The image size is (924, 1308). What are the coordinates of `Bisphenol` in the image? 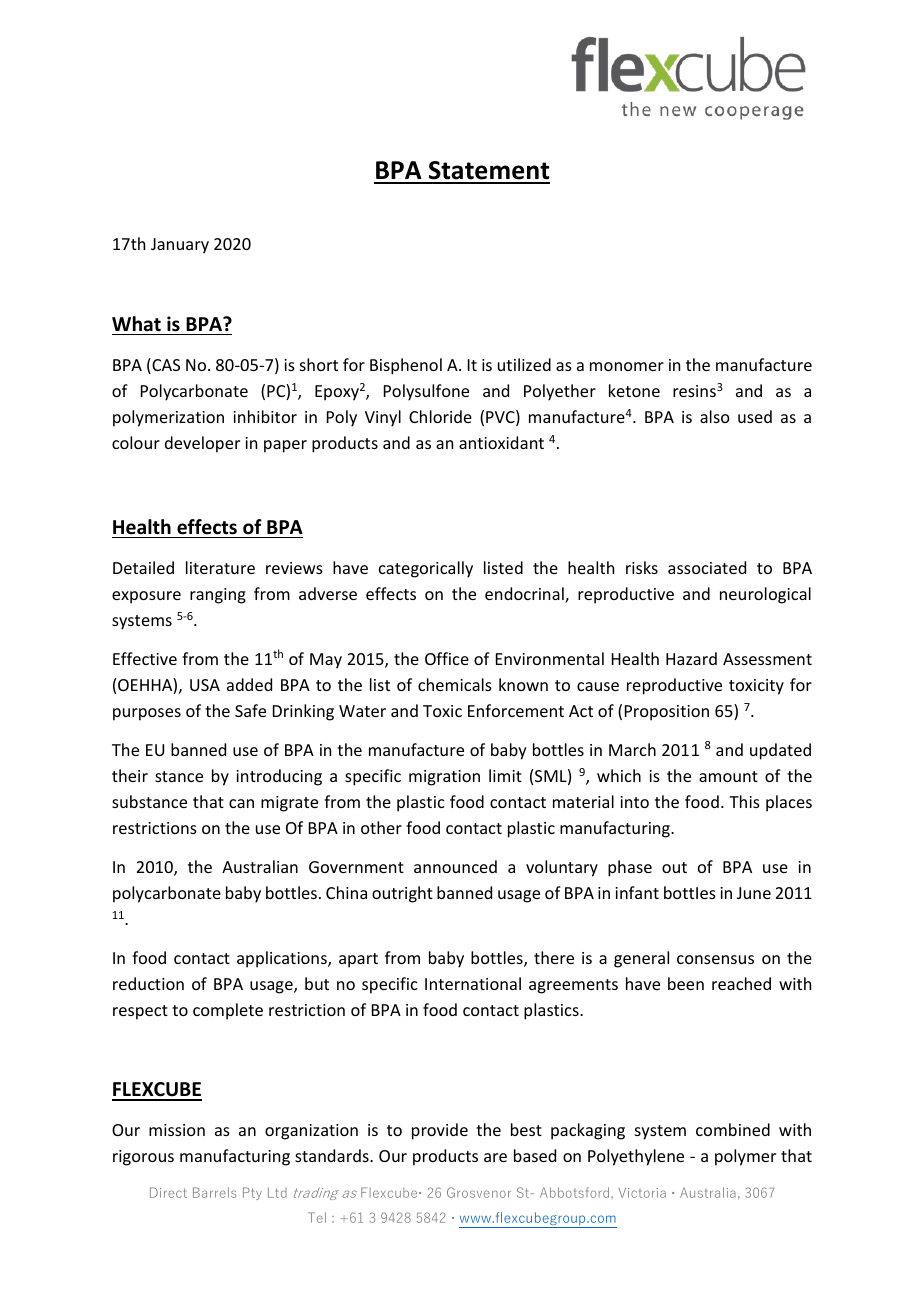 It's located at (406, 366).
